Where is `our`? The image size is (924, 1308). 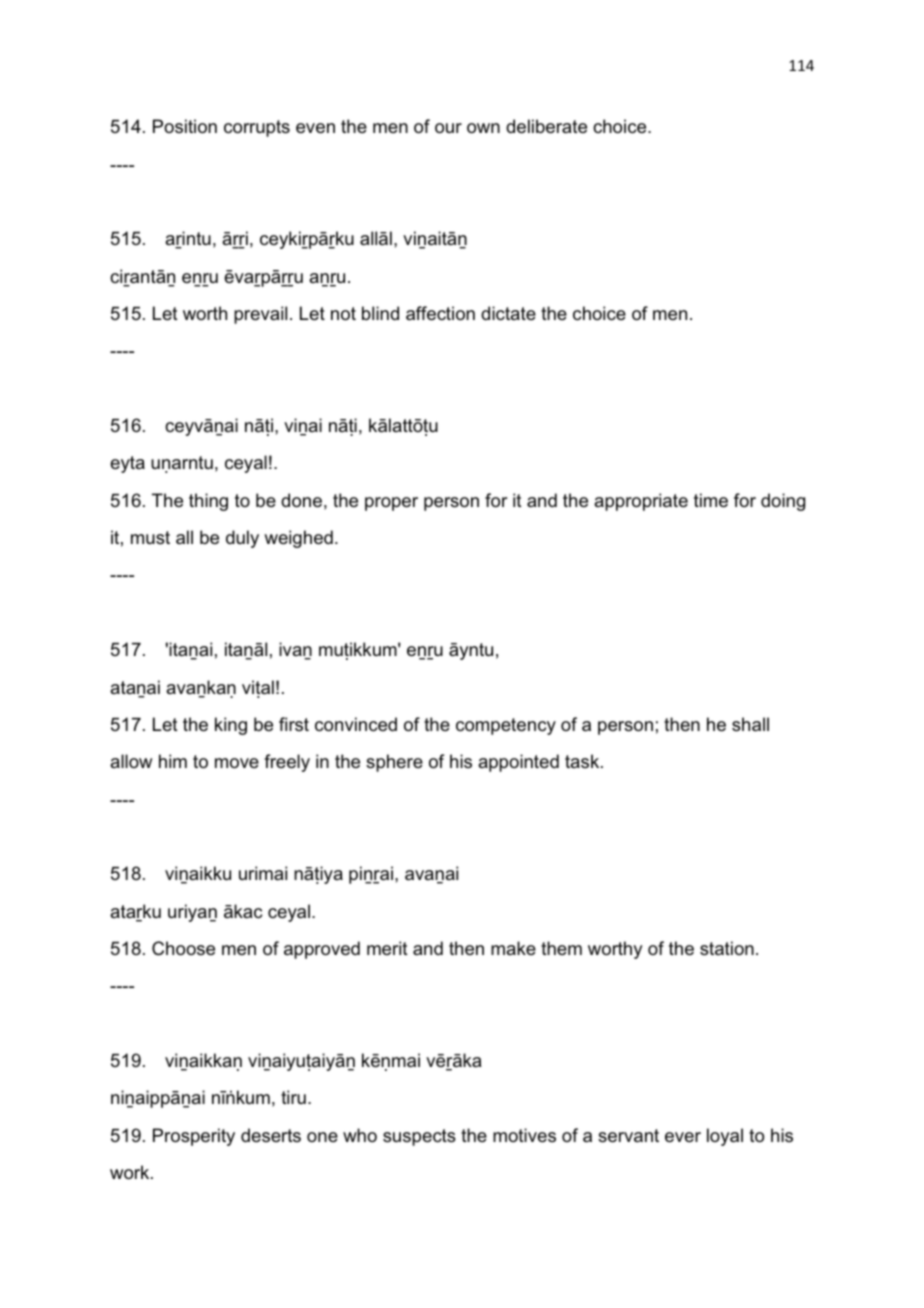 our is located at coordinates (448, 128).
